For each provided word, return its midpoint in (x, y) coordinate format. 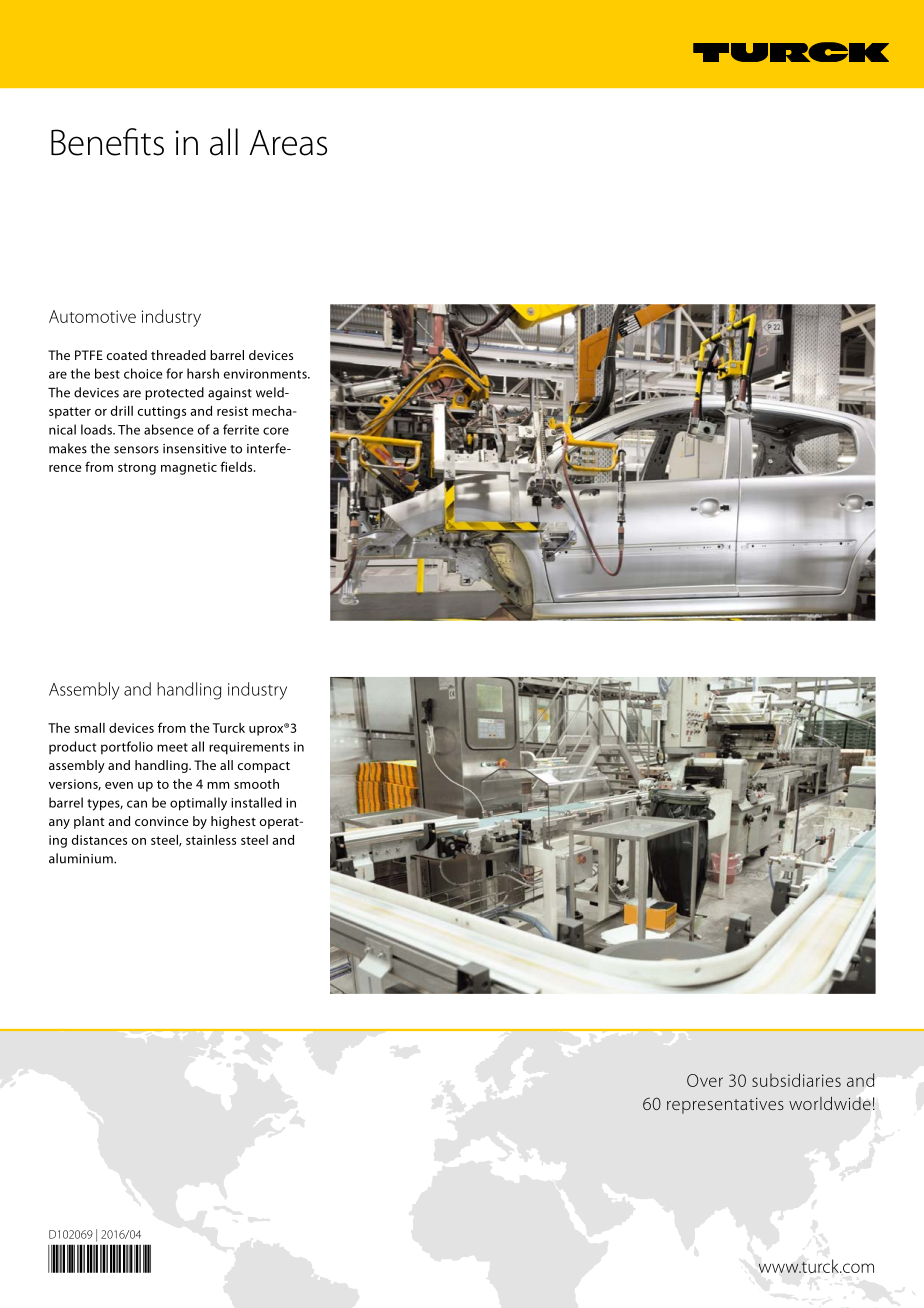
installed (256, 802)
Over (705, 1080)
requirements (249, 748)
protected (174, 393)
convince (162, 821)
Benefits (107, 142)
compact (264, 767)
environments (266, 374)
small (90, 728)
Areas (288, 143)
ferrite (241, 429)
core (276, 431)
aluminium (82, 858)
